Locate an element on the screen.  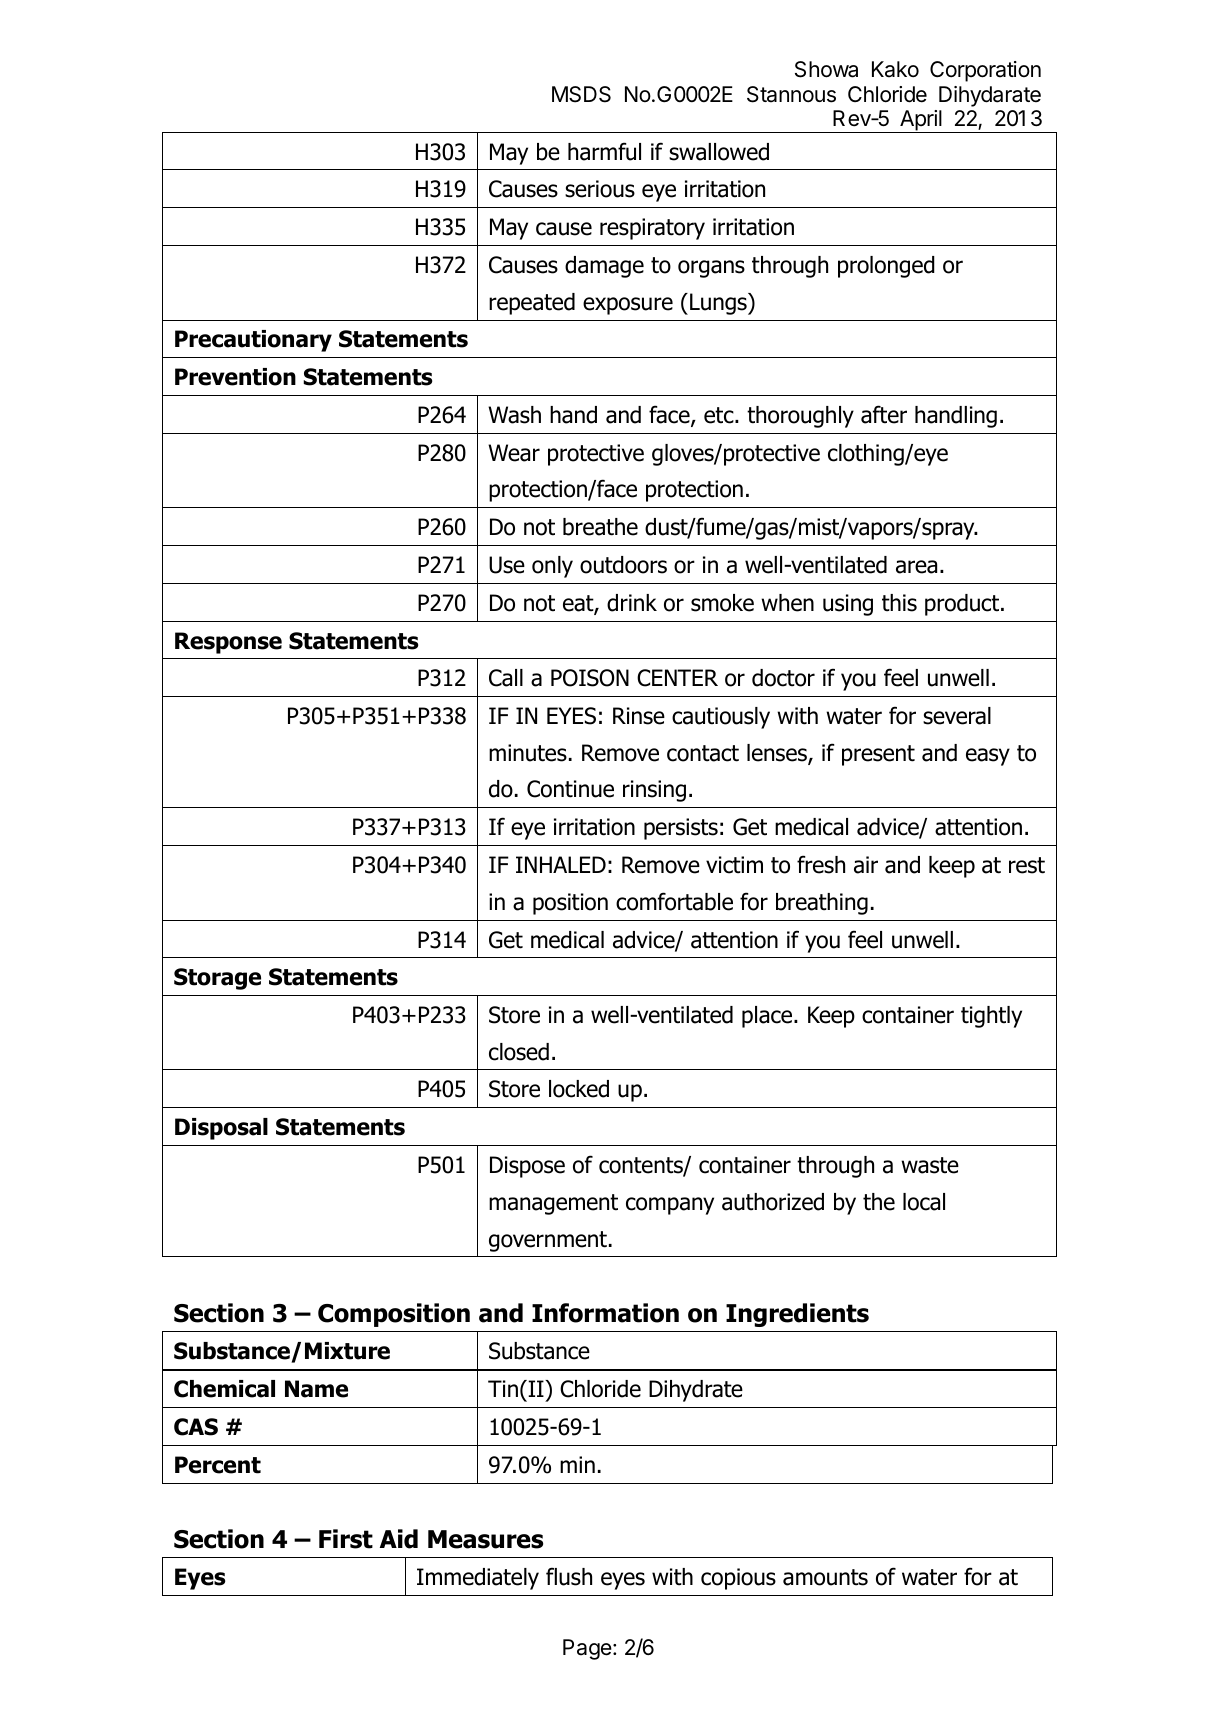
First is located at coordinates (346, 1539).
